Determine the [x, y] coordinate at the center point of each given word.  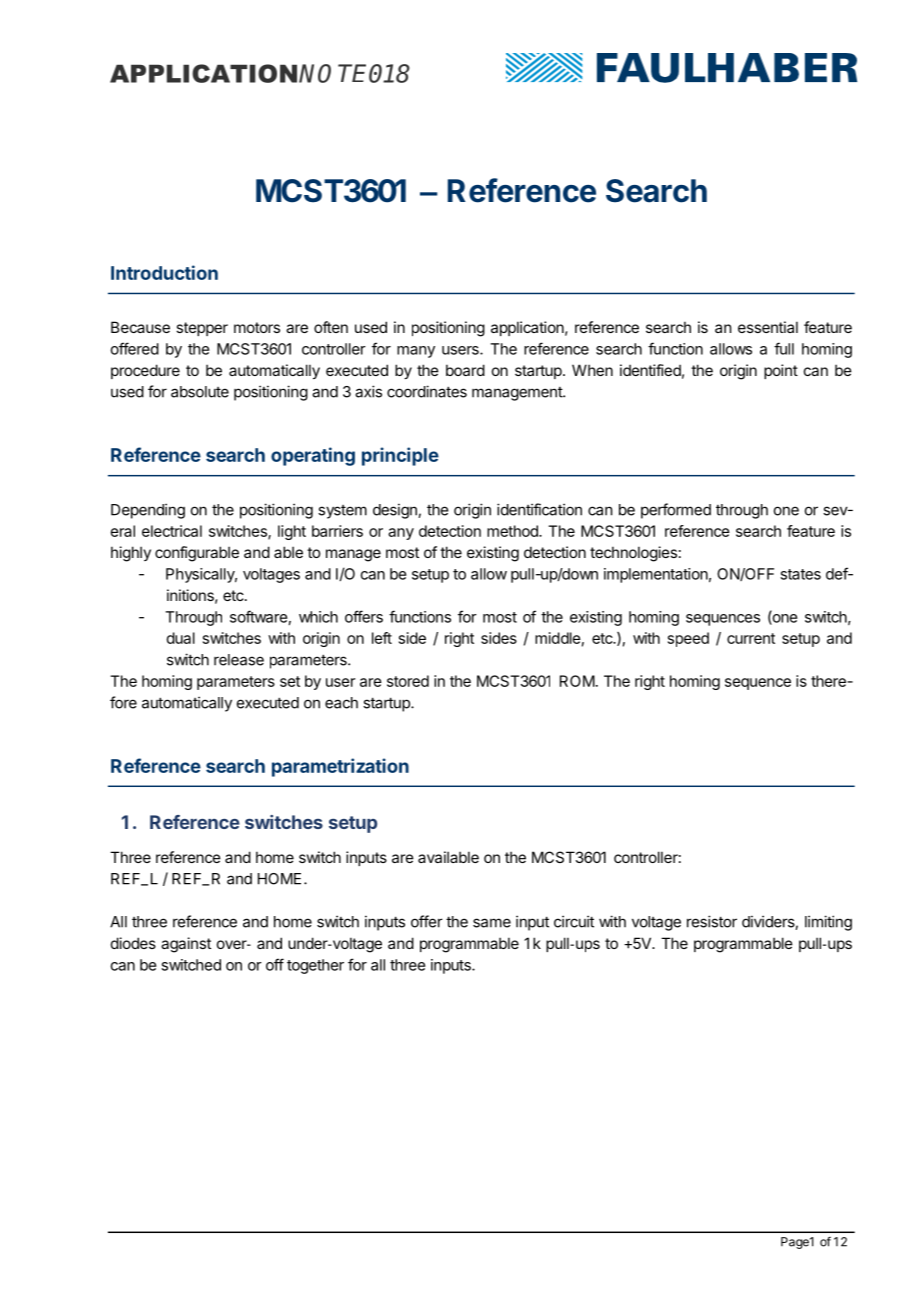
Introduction [164, 272]
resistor [712, 921]
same [492, 923]
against [186, 945]
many [416, 352]
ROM [577, 681]
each [341, 703]
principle [400, 456]
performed [676, 511]
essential [768, 327]
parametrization [340, 767]
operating [313, 456]
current [751, 638]
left [382, 638]
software [258, 616]
